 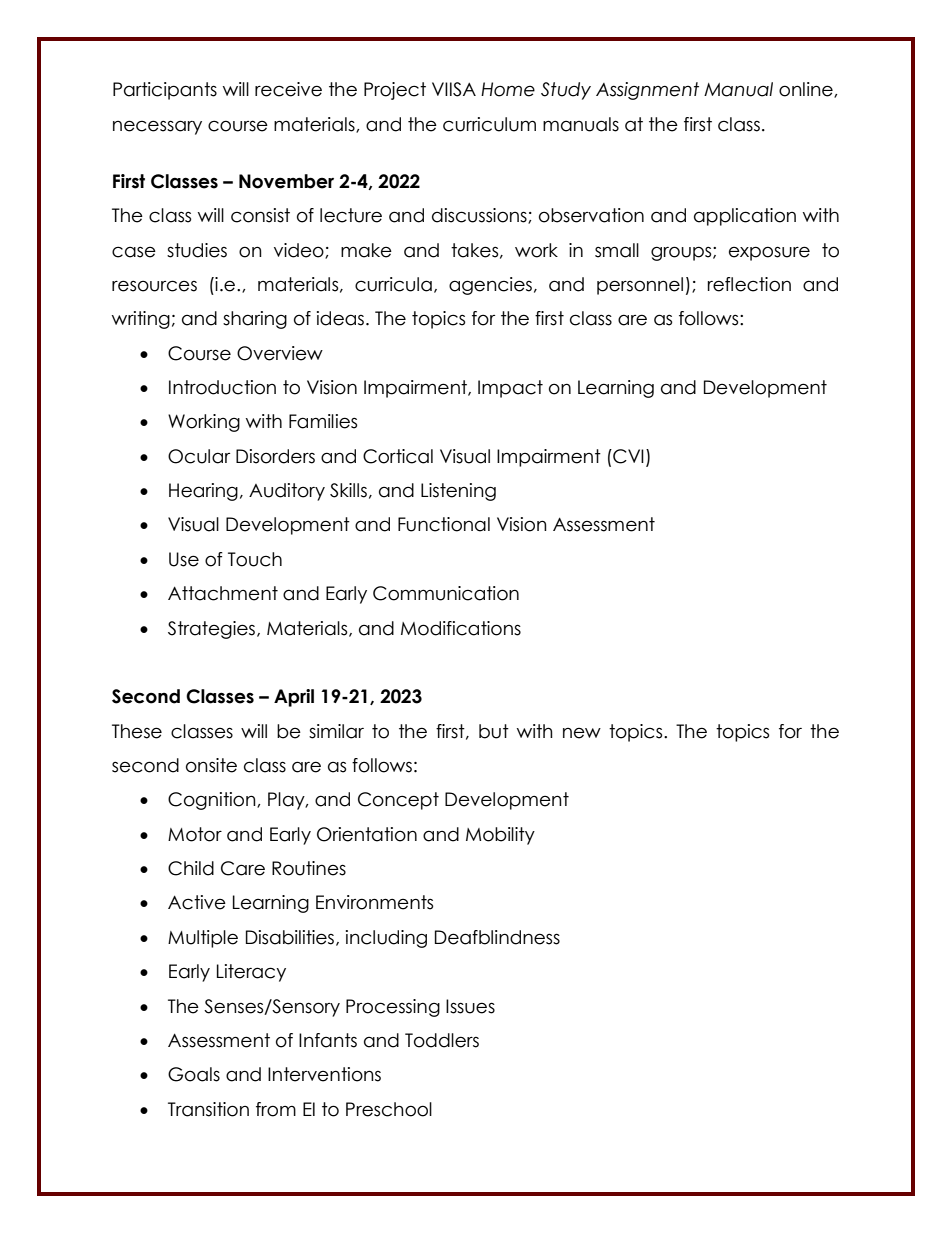 I want to click on but, so click(x=494, y=731).
